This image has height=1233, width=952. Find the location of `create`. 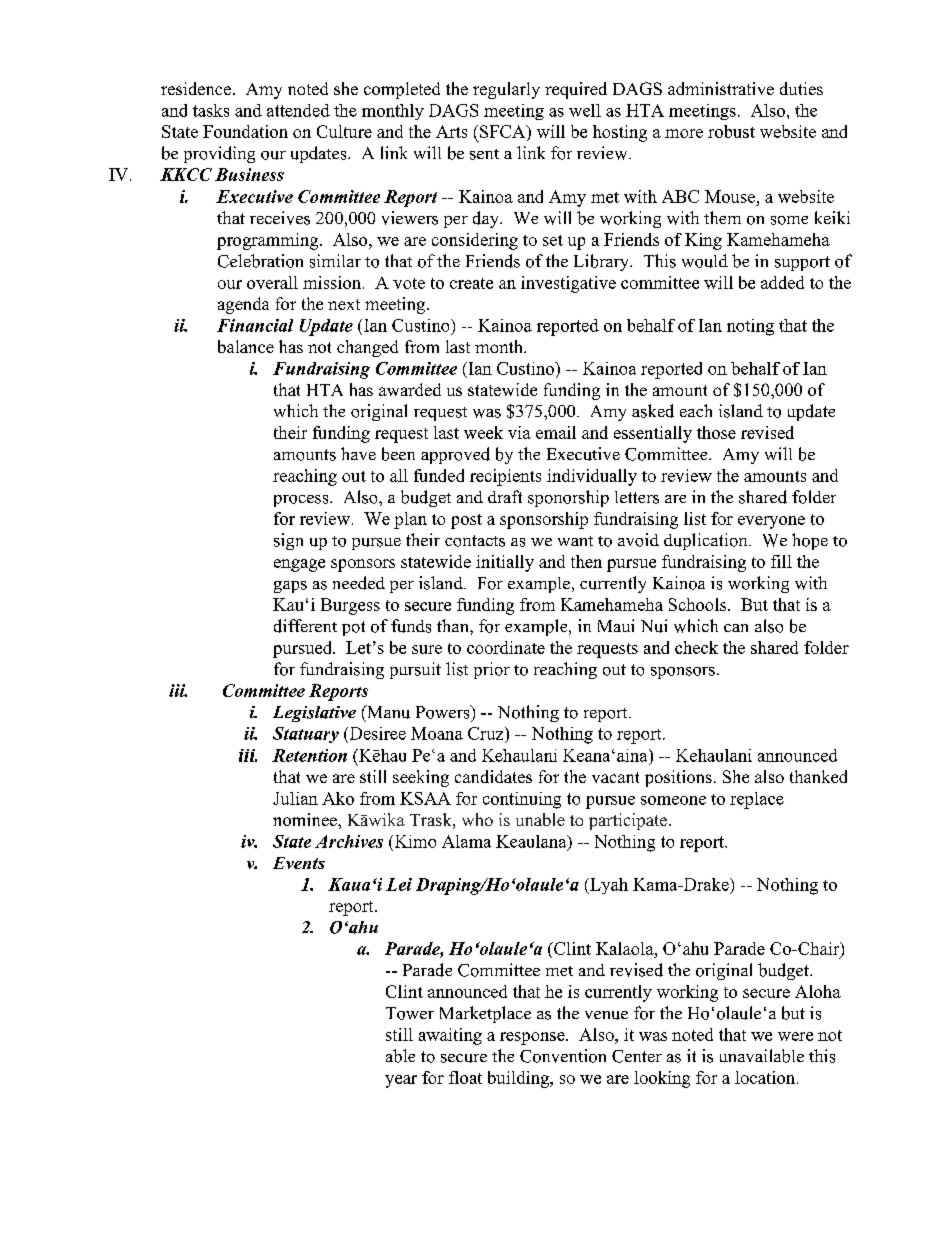

create is located at coordinates (471, 283).
